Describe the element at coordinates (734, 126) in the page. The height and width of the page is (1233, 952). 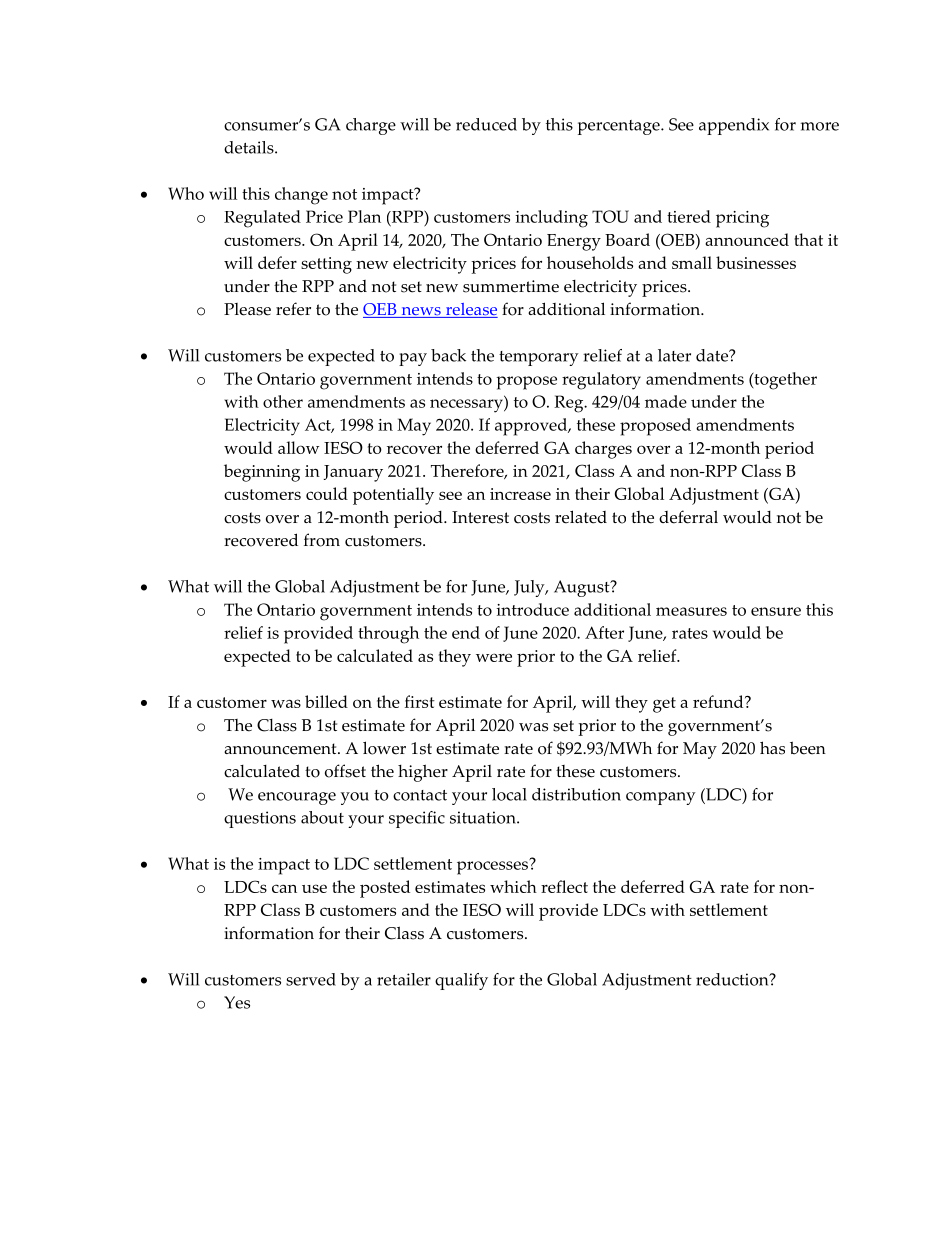
I see `appendix` at that location.
